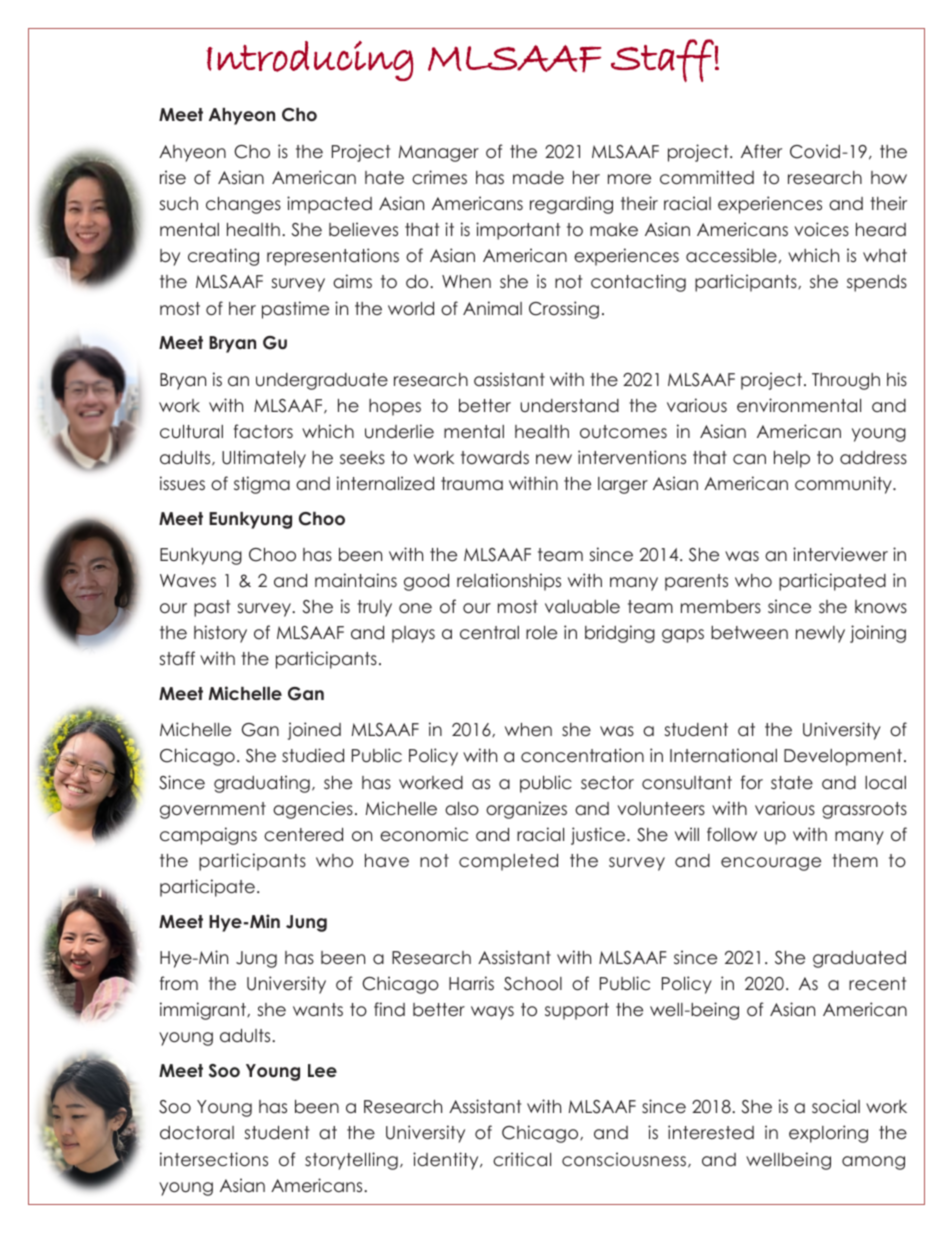  I want to click on intersections, so click(214, 1159).
